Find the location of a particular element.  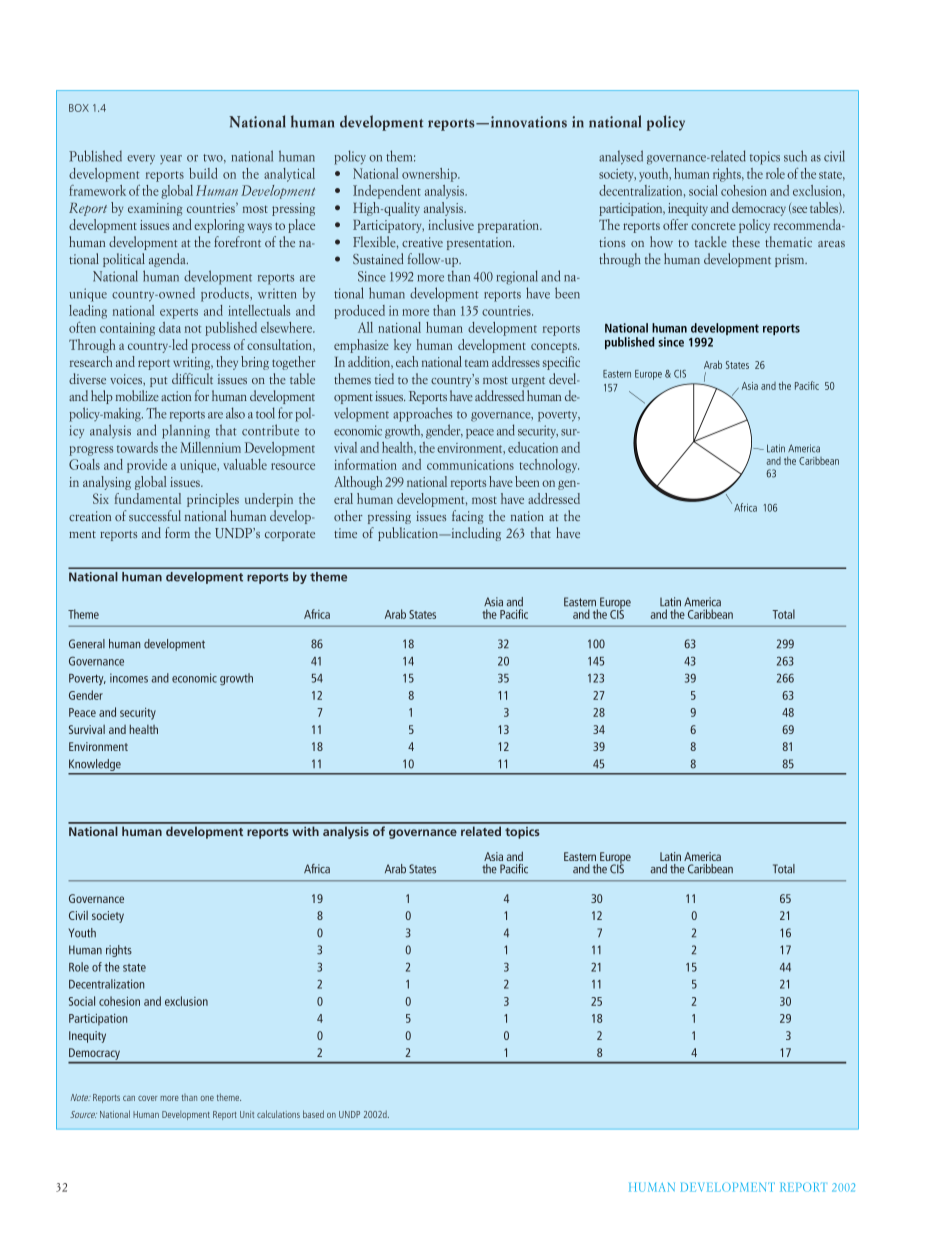

such is located at coordinates (795, 156).
